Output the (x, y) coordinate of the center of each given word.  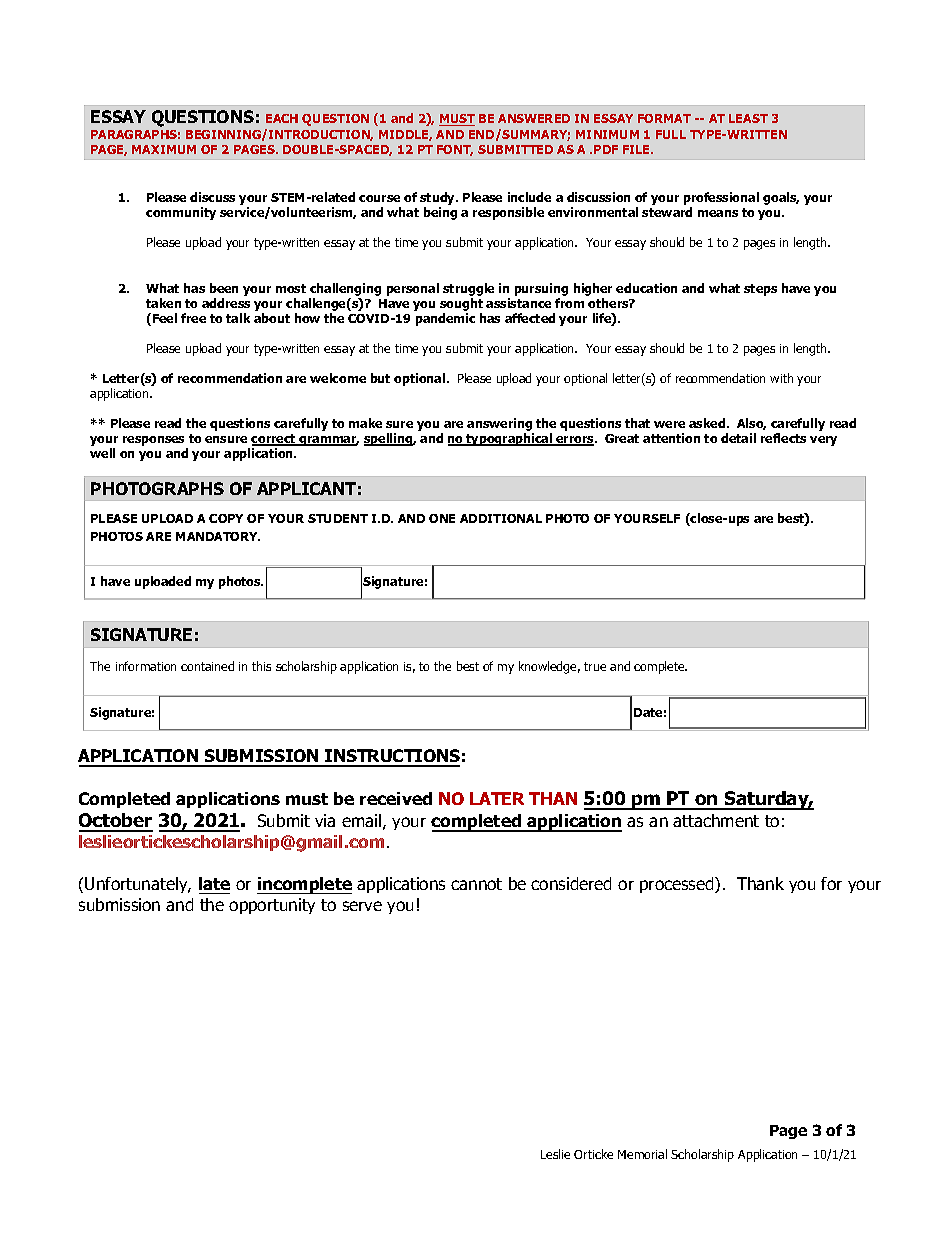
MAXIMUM (164, 149)
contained (207, 666)
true (595, 666)
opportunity (272, 906)
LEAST (748, 118)
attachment (716, 820)
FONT (455, 150)
